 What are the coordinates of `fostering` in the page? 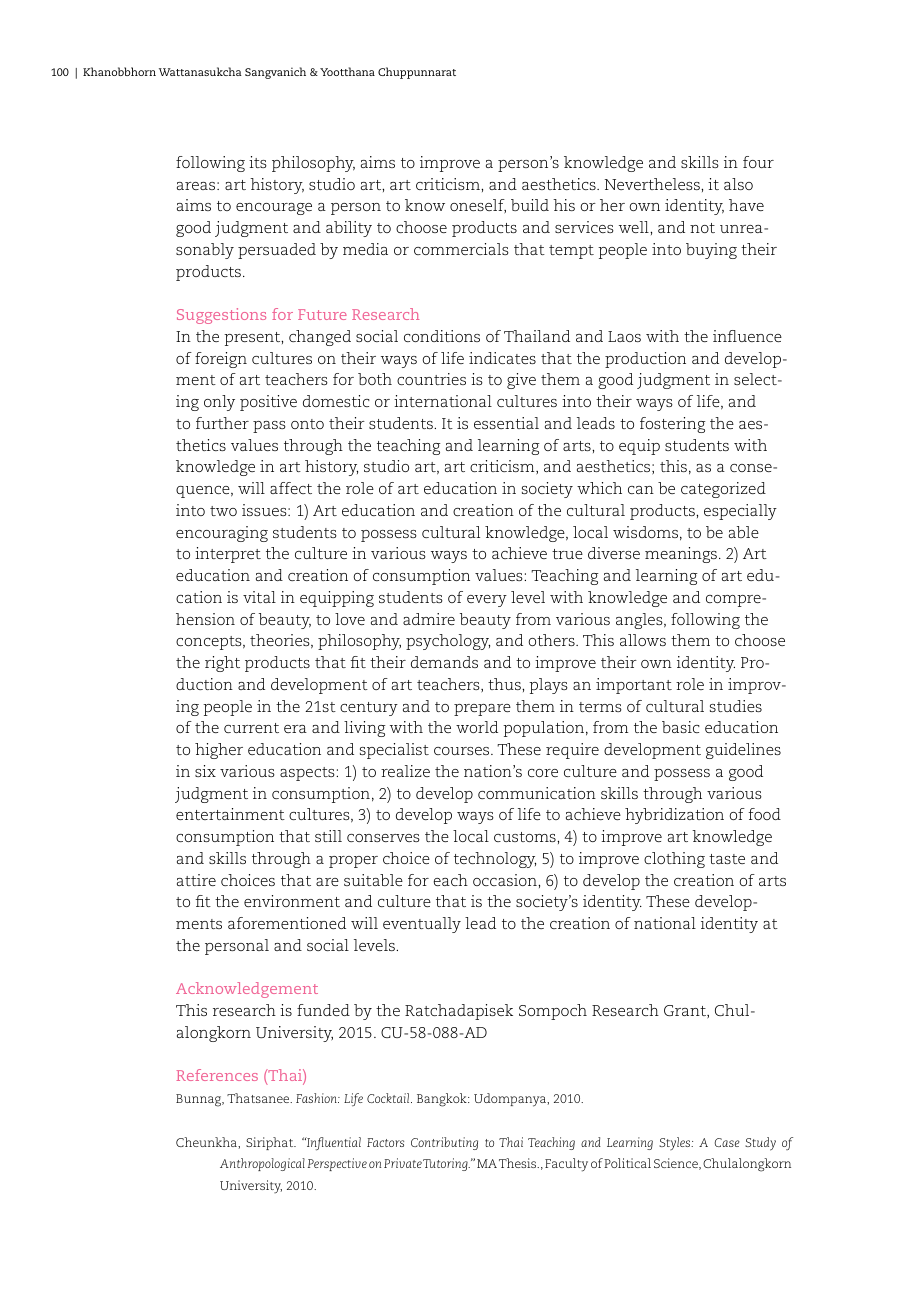 It's located at (673, 425).
